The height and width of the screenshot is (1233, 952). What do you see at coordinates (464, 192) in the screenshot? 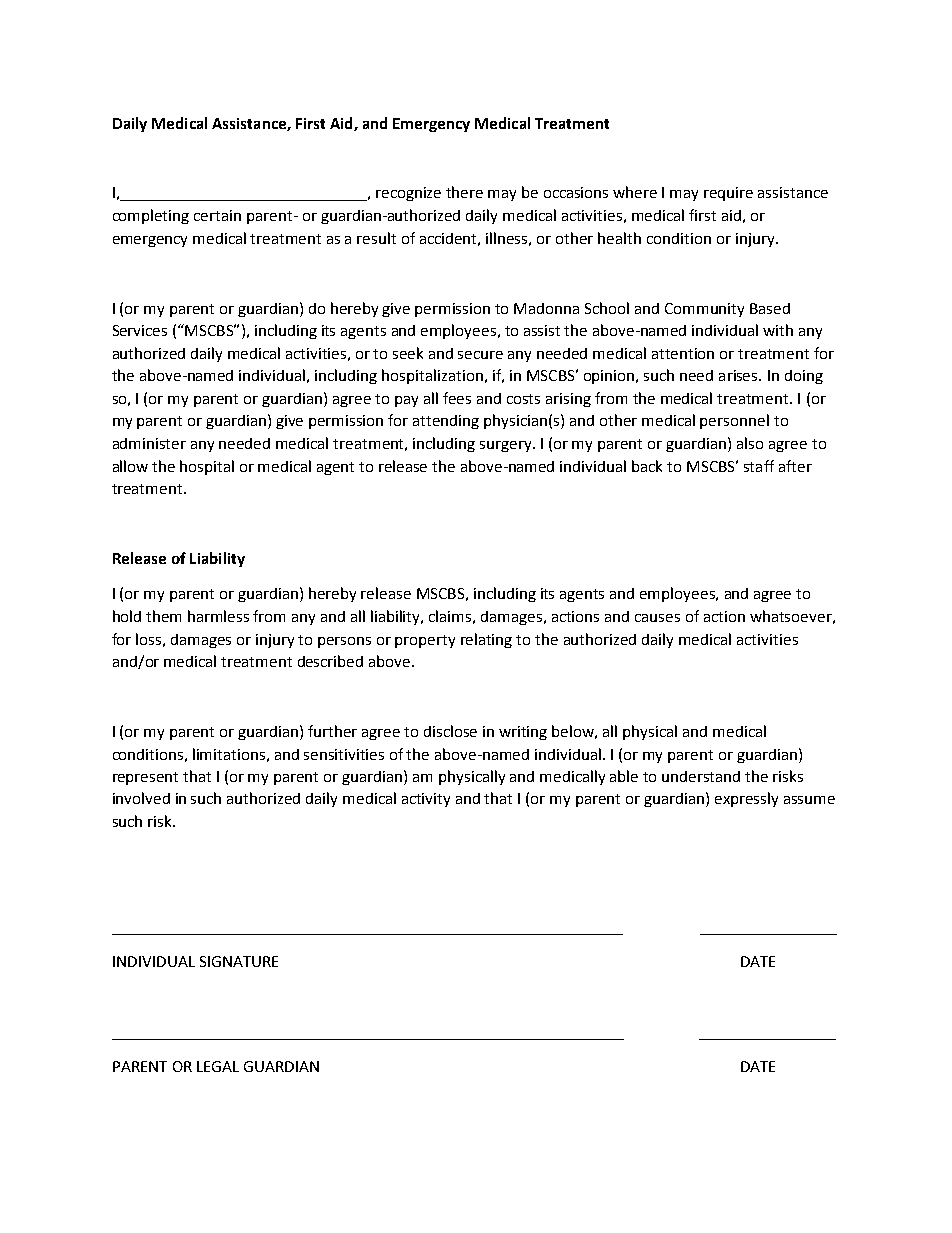
I see `there` at bounding box center [464, 192].
